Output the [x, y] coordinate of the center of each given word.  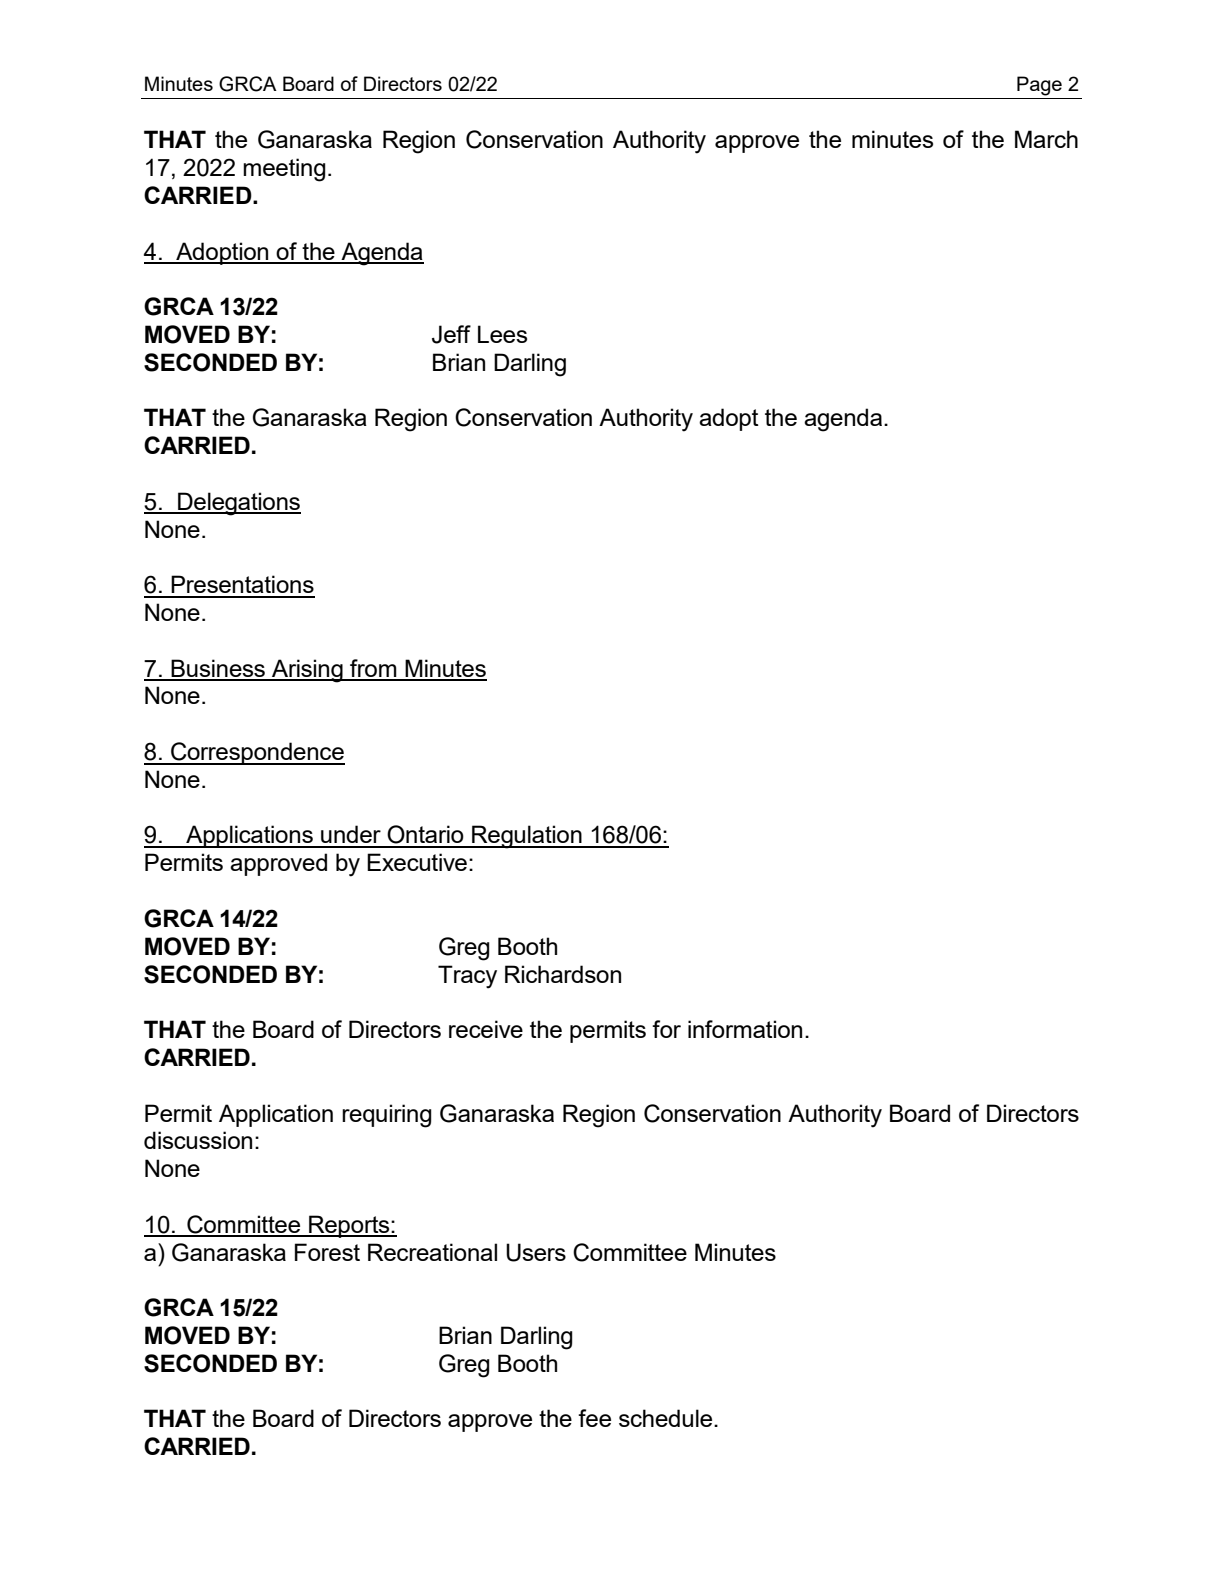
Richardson [563, 974]
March [1046, 139]
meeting [284, 170]
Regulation [527, 837]
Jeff [451, 334]
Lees [502, 334]
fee [594, 1418]
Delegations [238, 504]
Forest [327, 1252]
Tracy [467, 977]
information [745, 1029]
